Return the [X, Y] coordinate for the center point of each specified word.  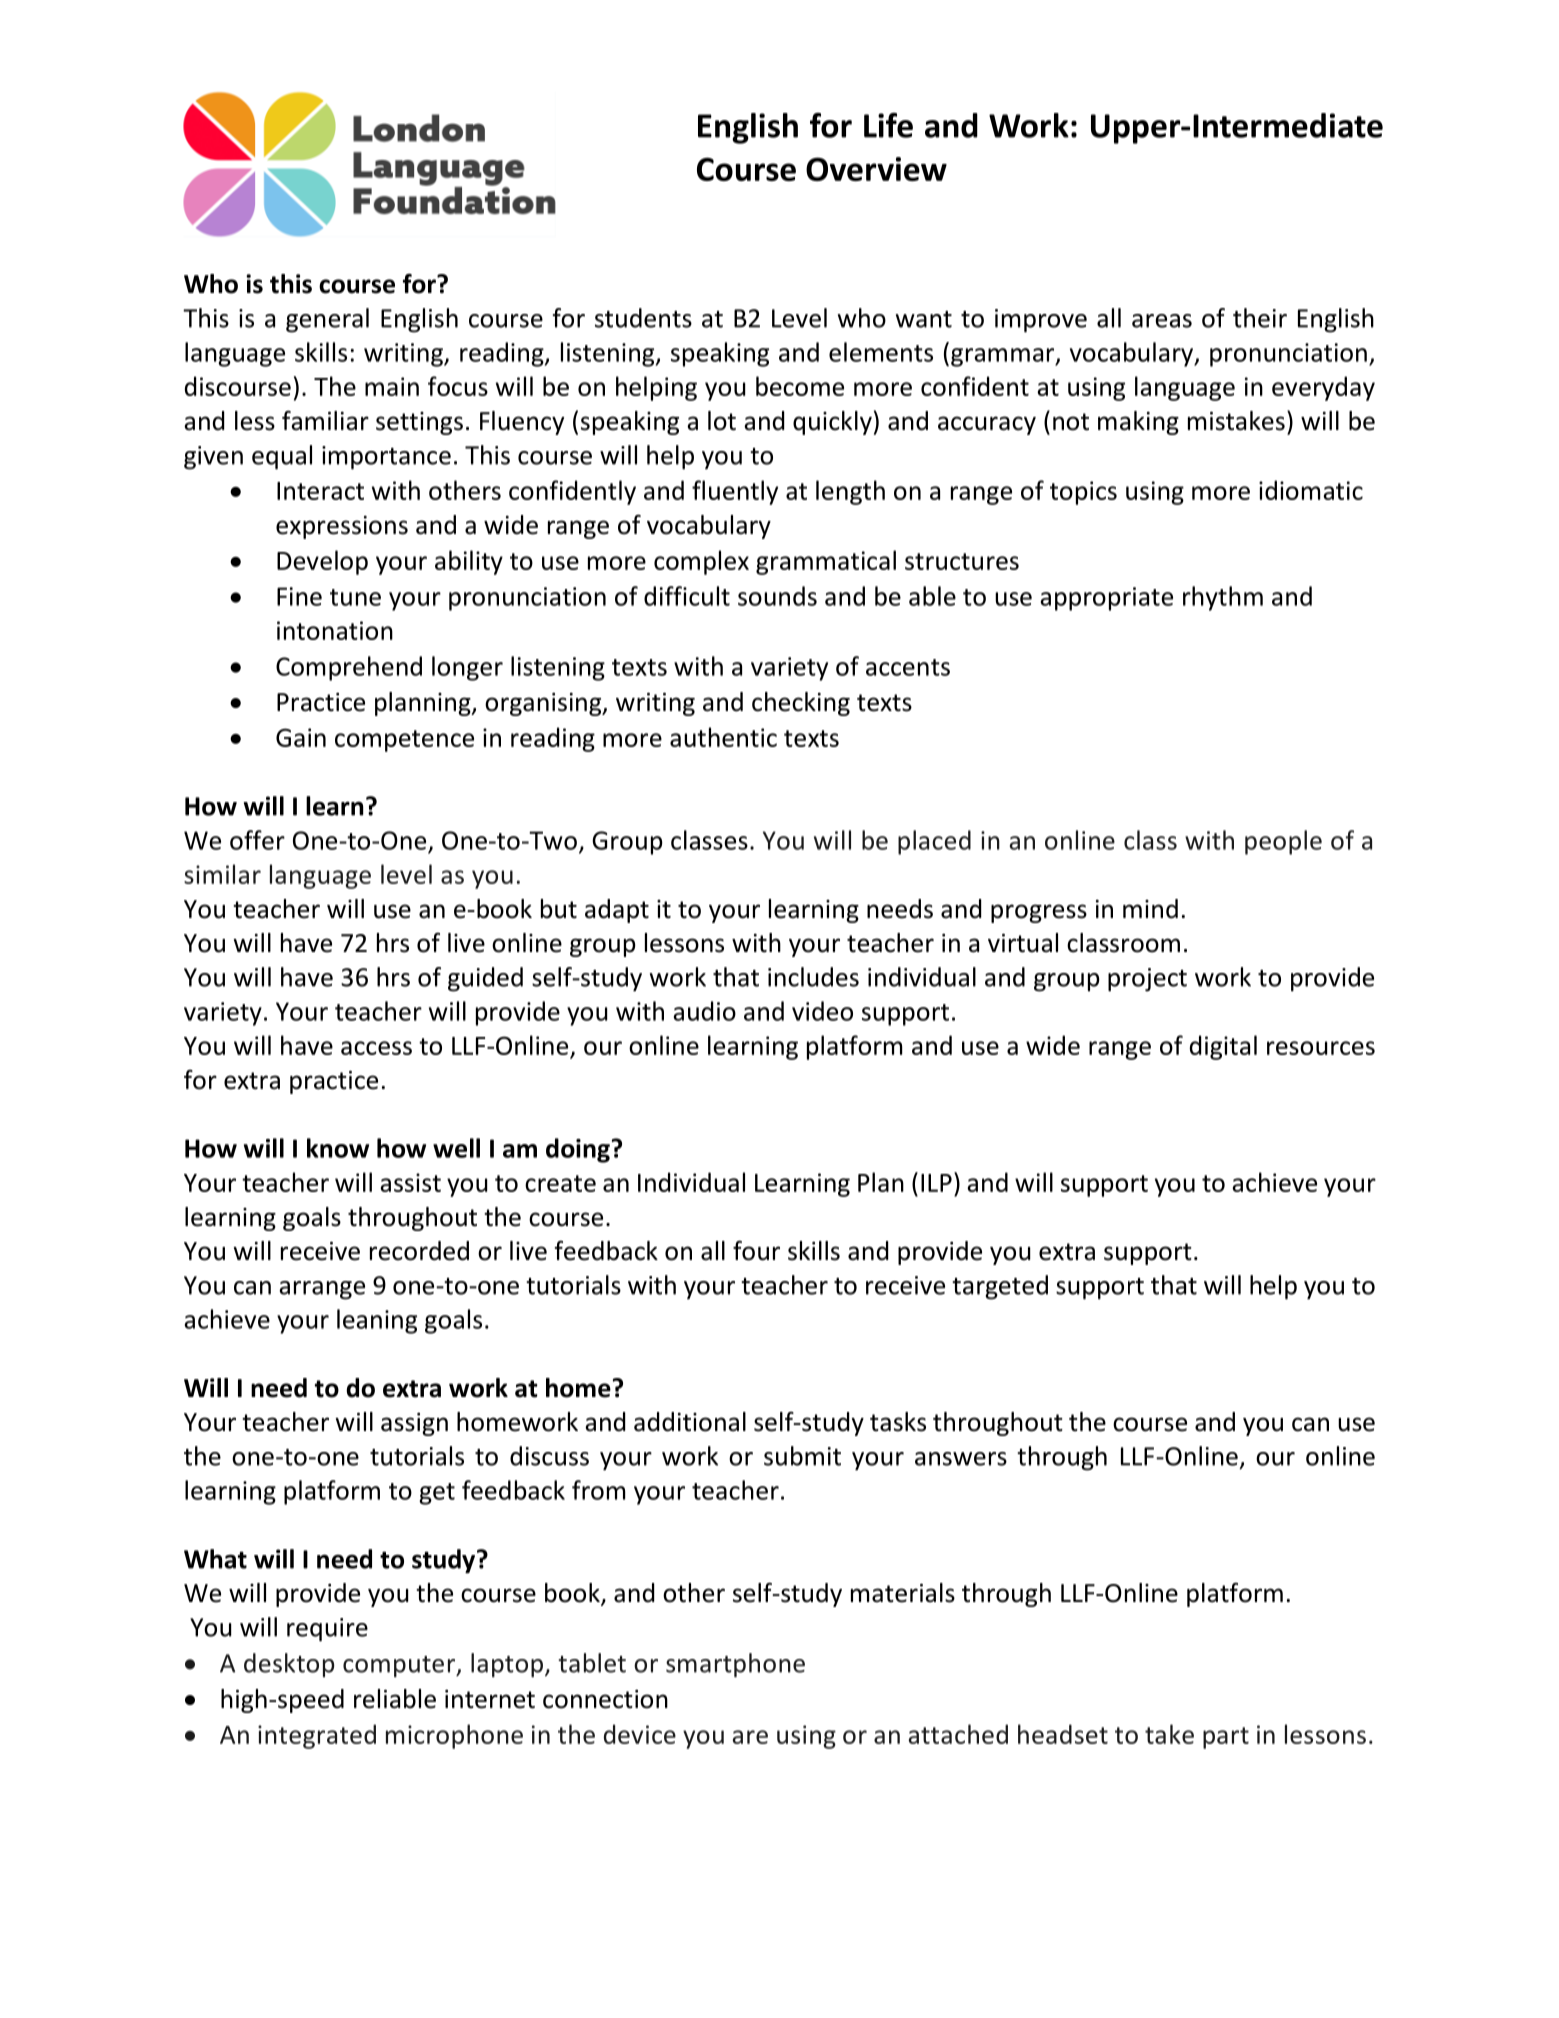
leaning [377, 1321]
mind [1150, 909]
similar [222, 874]
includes [813, 977]
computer [400, 1667]
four [756, 1250]
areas [1162, 321]
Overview [876, 169]
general [327, 320]
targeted [1000, 1287]
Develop [322, 562]
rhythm [1223, 598]
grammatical [826, 562]
